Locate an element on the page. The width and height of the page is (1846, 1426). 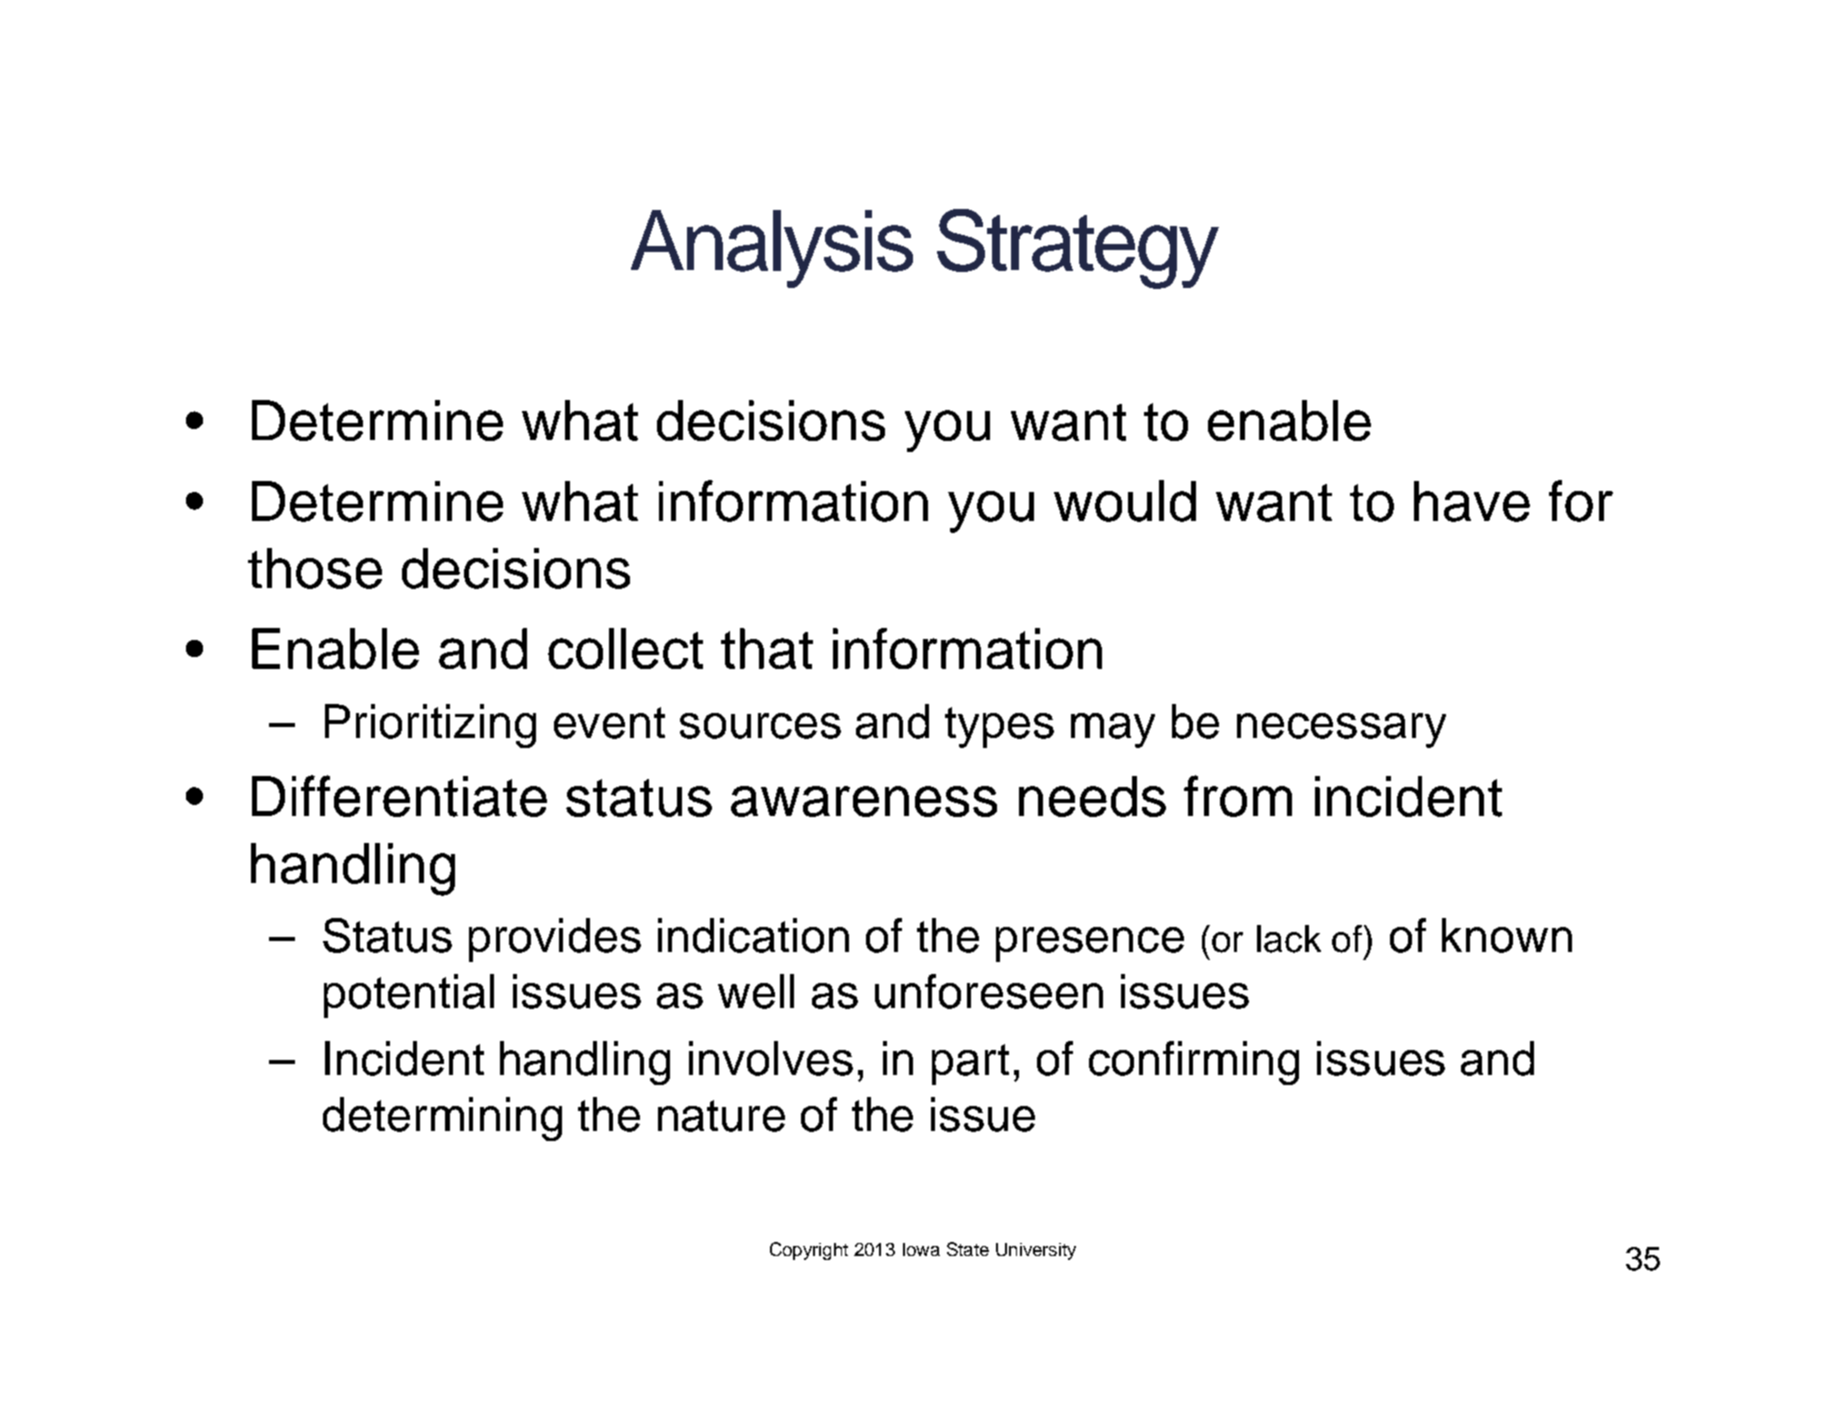
indication is located at coordinates (753, 935).
